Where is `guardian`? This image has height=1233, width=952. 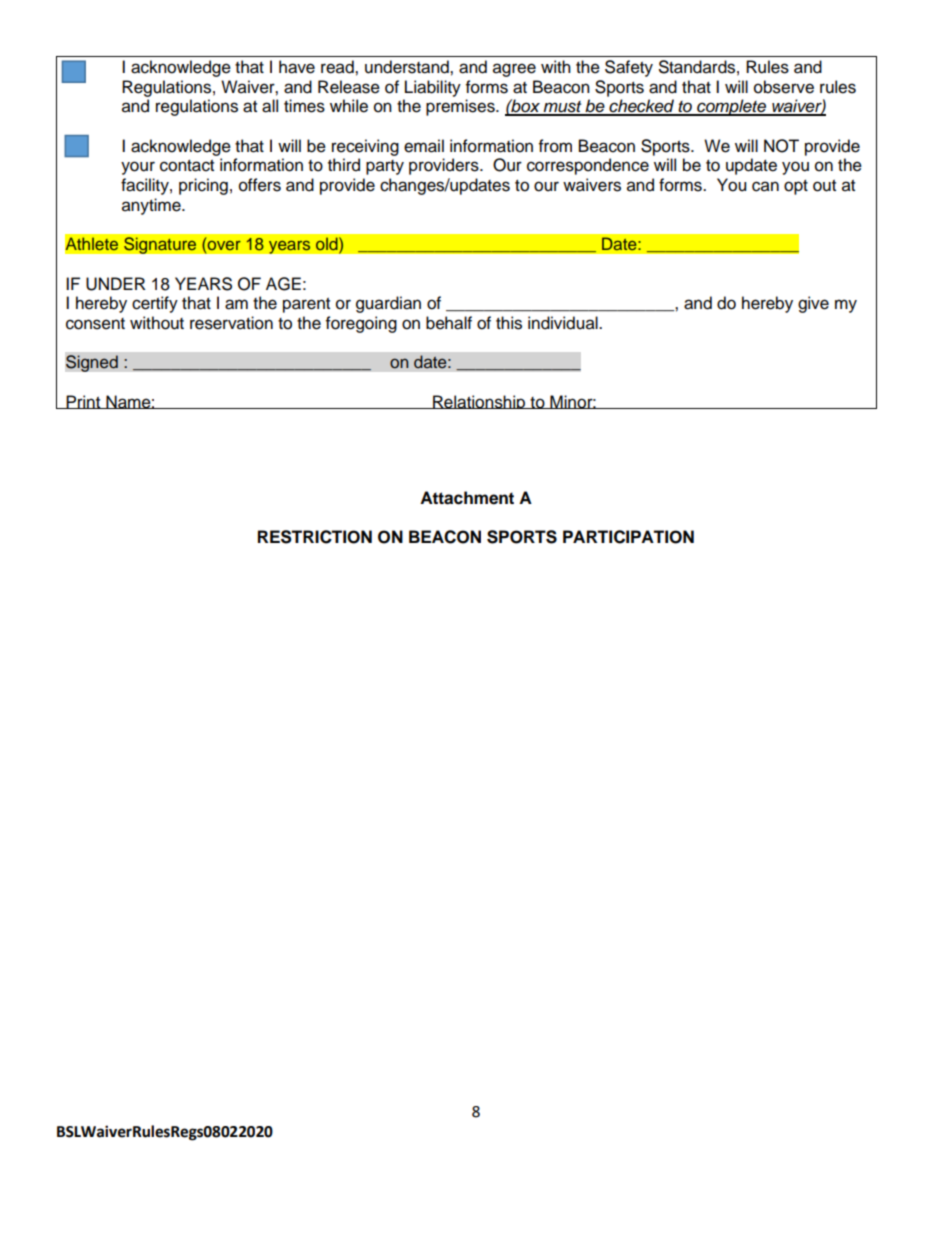
guardian is located at coordinates (388, 304).
